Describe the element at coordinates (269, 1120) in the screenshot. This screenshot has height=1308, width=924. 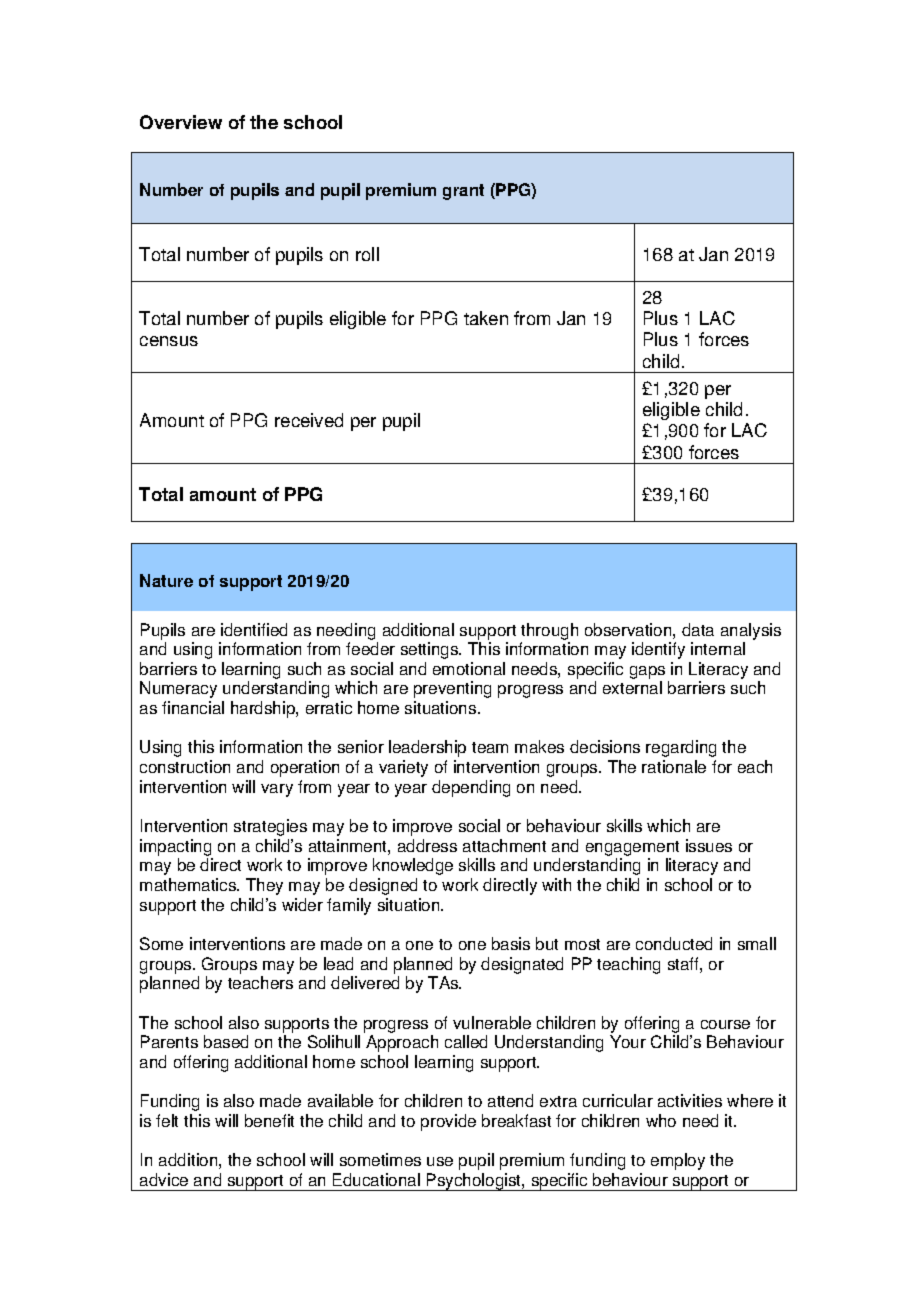
I see `benefit` at that location.
